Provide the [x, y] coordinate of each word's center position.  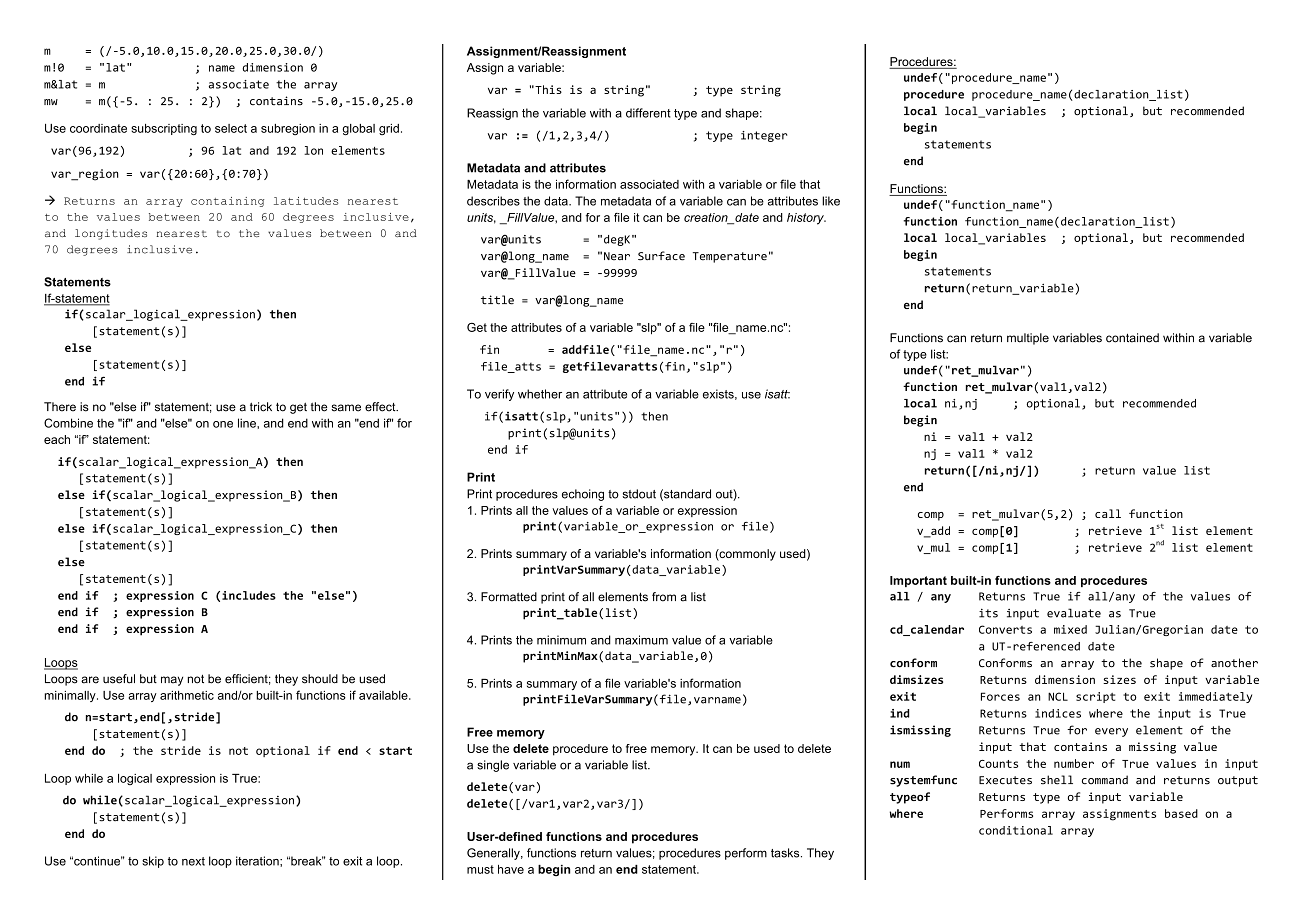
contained [1132, 338]
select [231, 128]
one [223, 424]
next [193, 861]
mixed [1070, 629]
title [497, 300]
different [648, 113]
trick [261, 407]
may [172, 681]
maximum [641, 640]
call [1108, 513]
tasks [786, 853]
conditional [1016, 830]
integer [764, 136]
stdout [639, 494]
